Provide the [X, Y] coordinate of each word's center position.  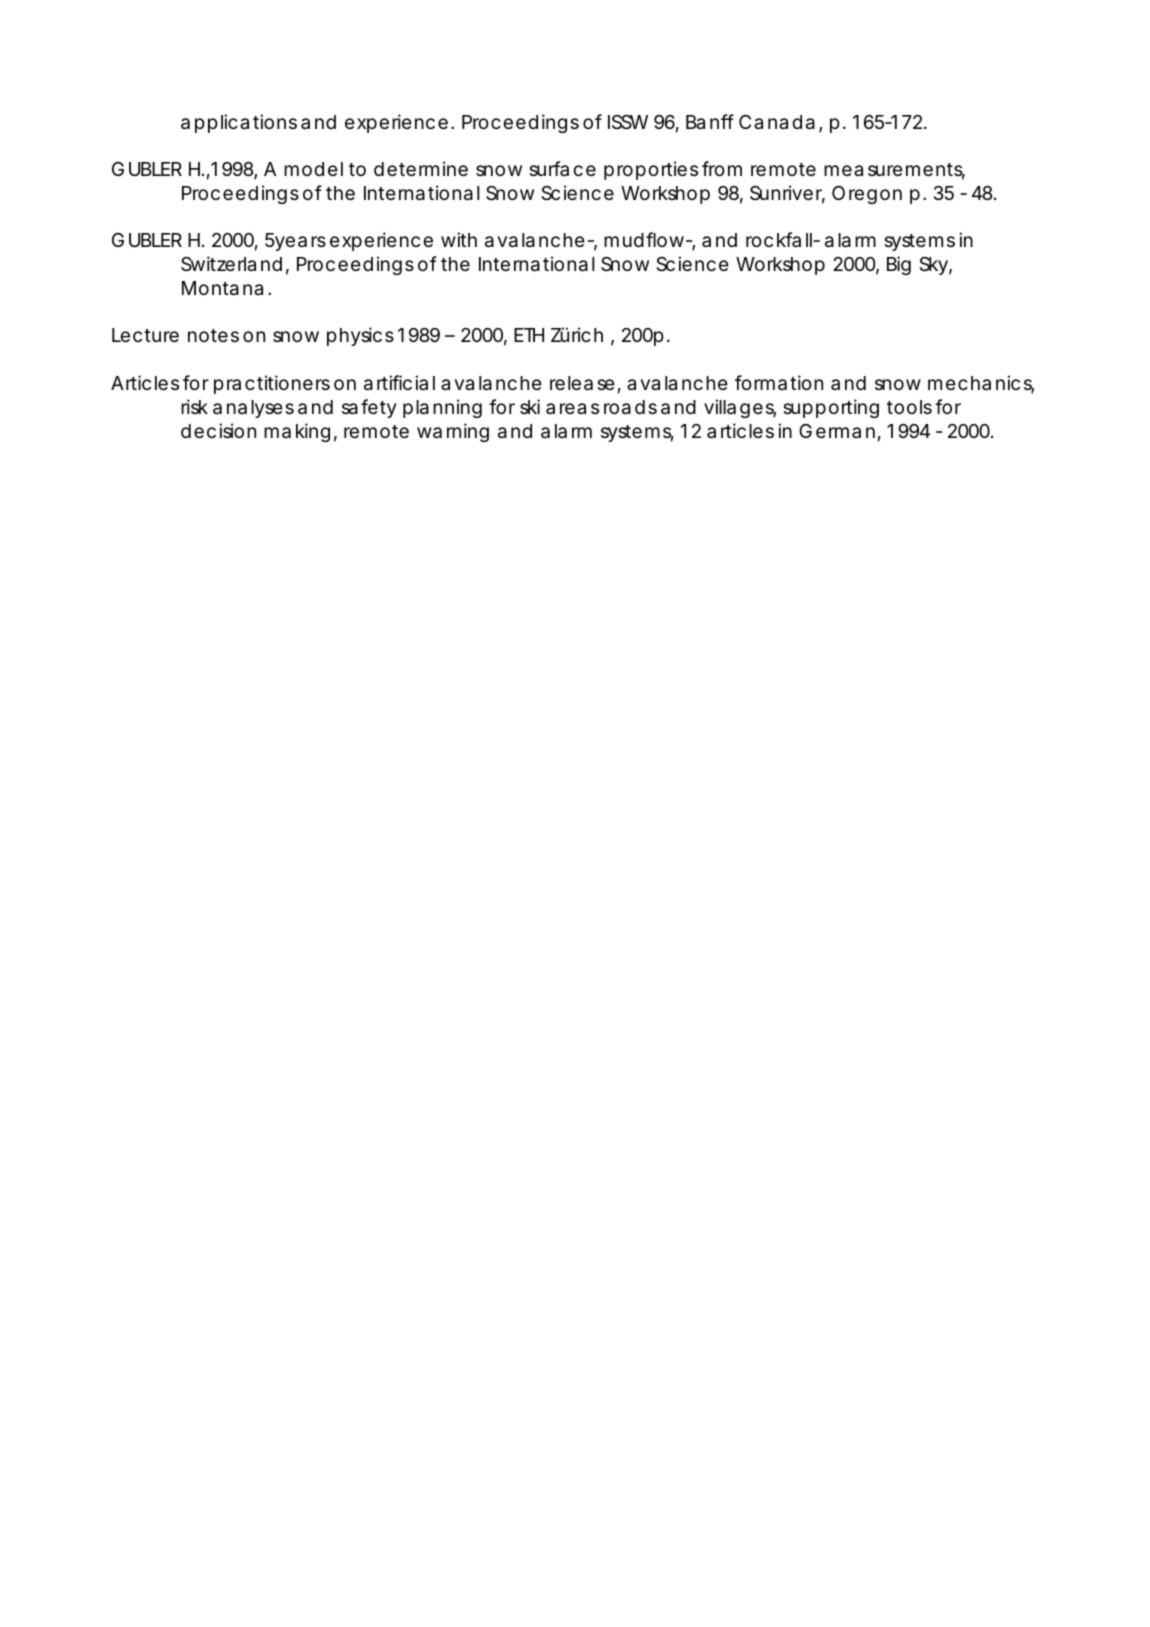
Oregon [867, 195]
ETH [529, 335]
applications [239, 123]
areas [572, 408]
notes [213, 335]
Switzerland [231, 264]
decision [218, 430]
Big [899, 265]
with [459, 239]
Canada [777, 122]
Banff [710, 121]
